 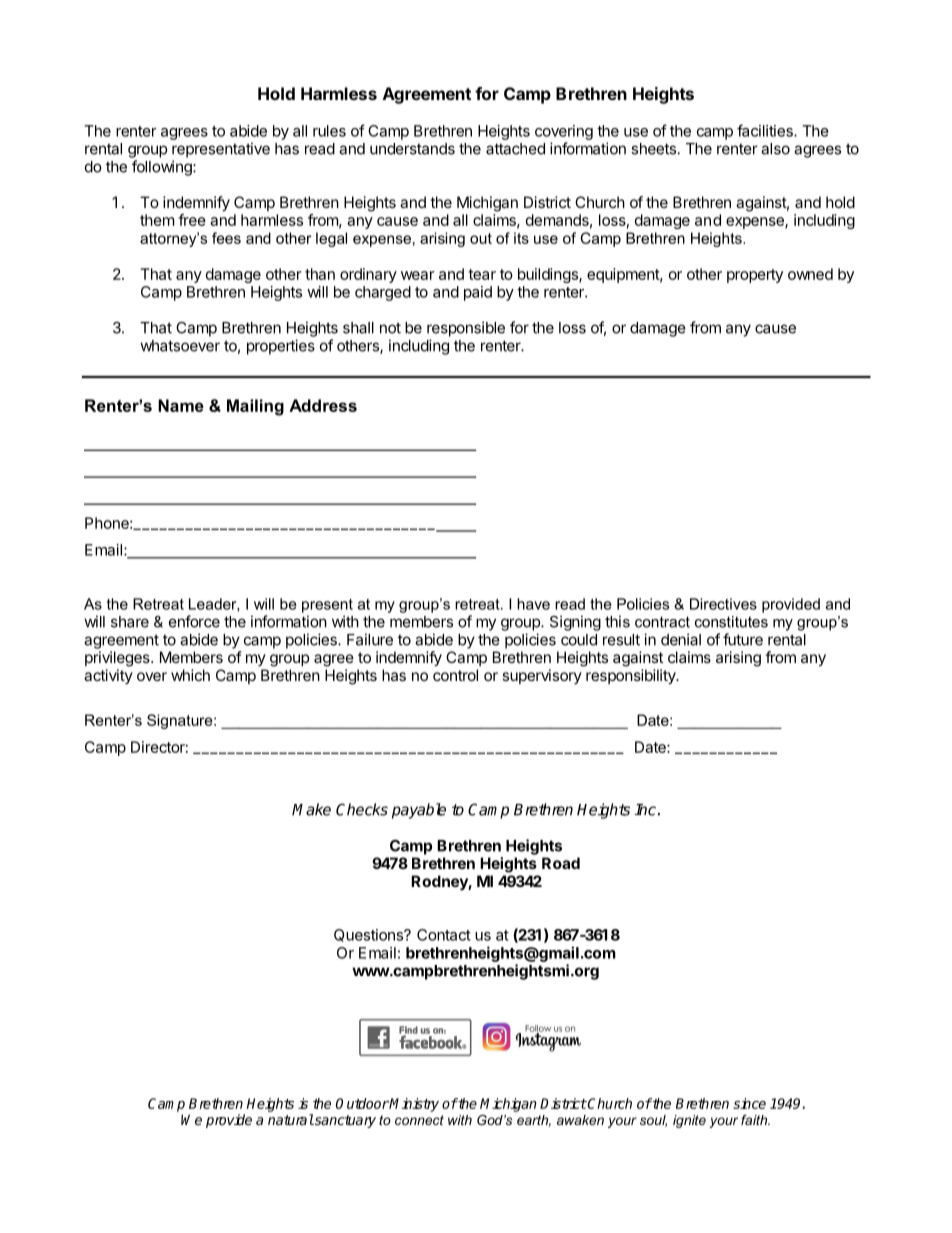 What do you see at coordinates (419, 811) in the image?
I see `payable` at bounding box center [419, 811].
